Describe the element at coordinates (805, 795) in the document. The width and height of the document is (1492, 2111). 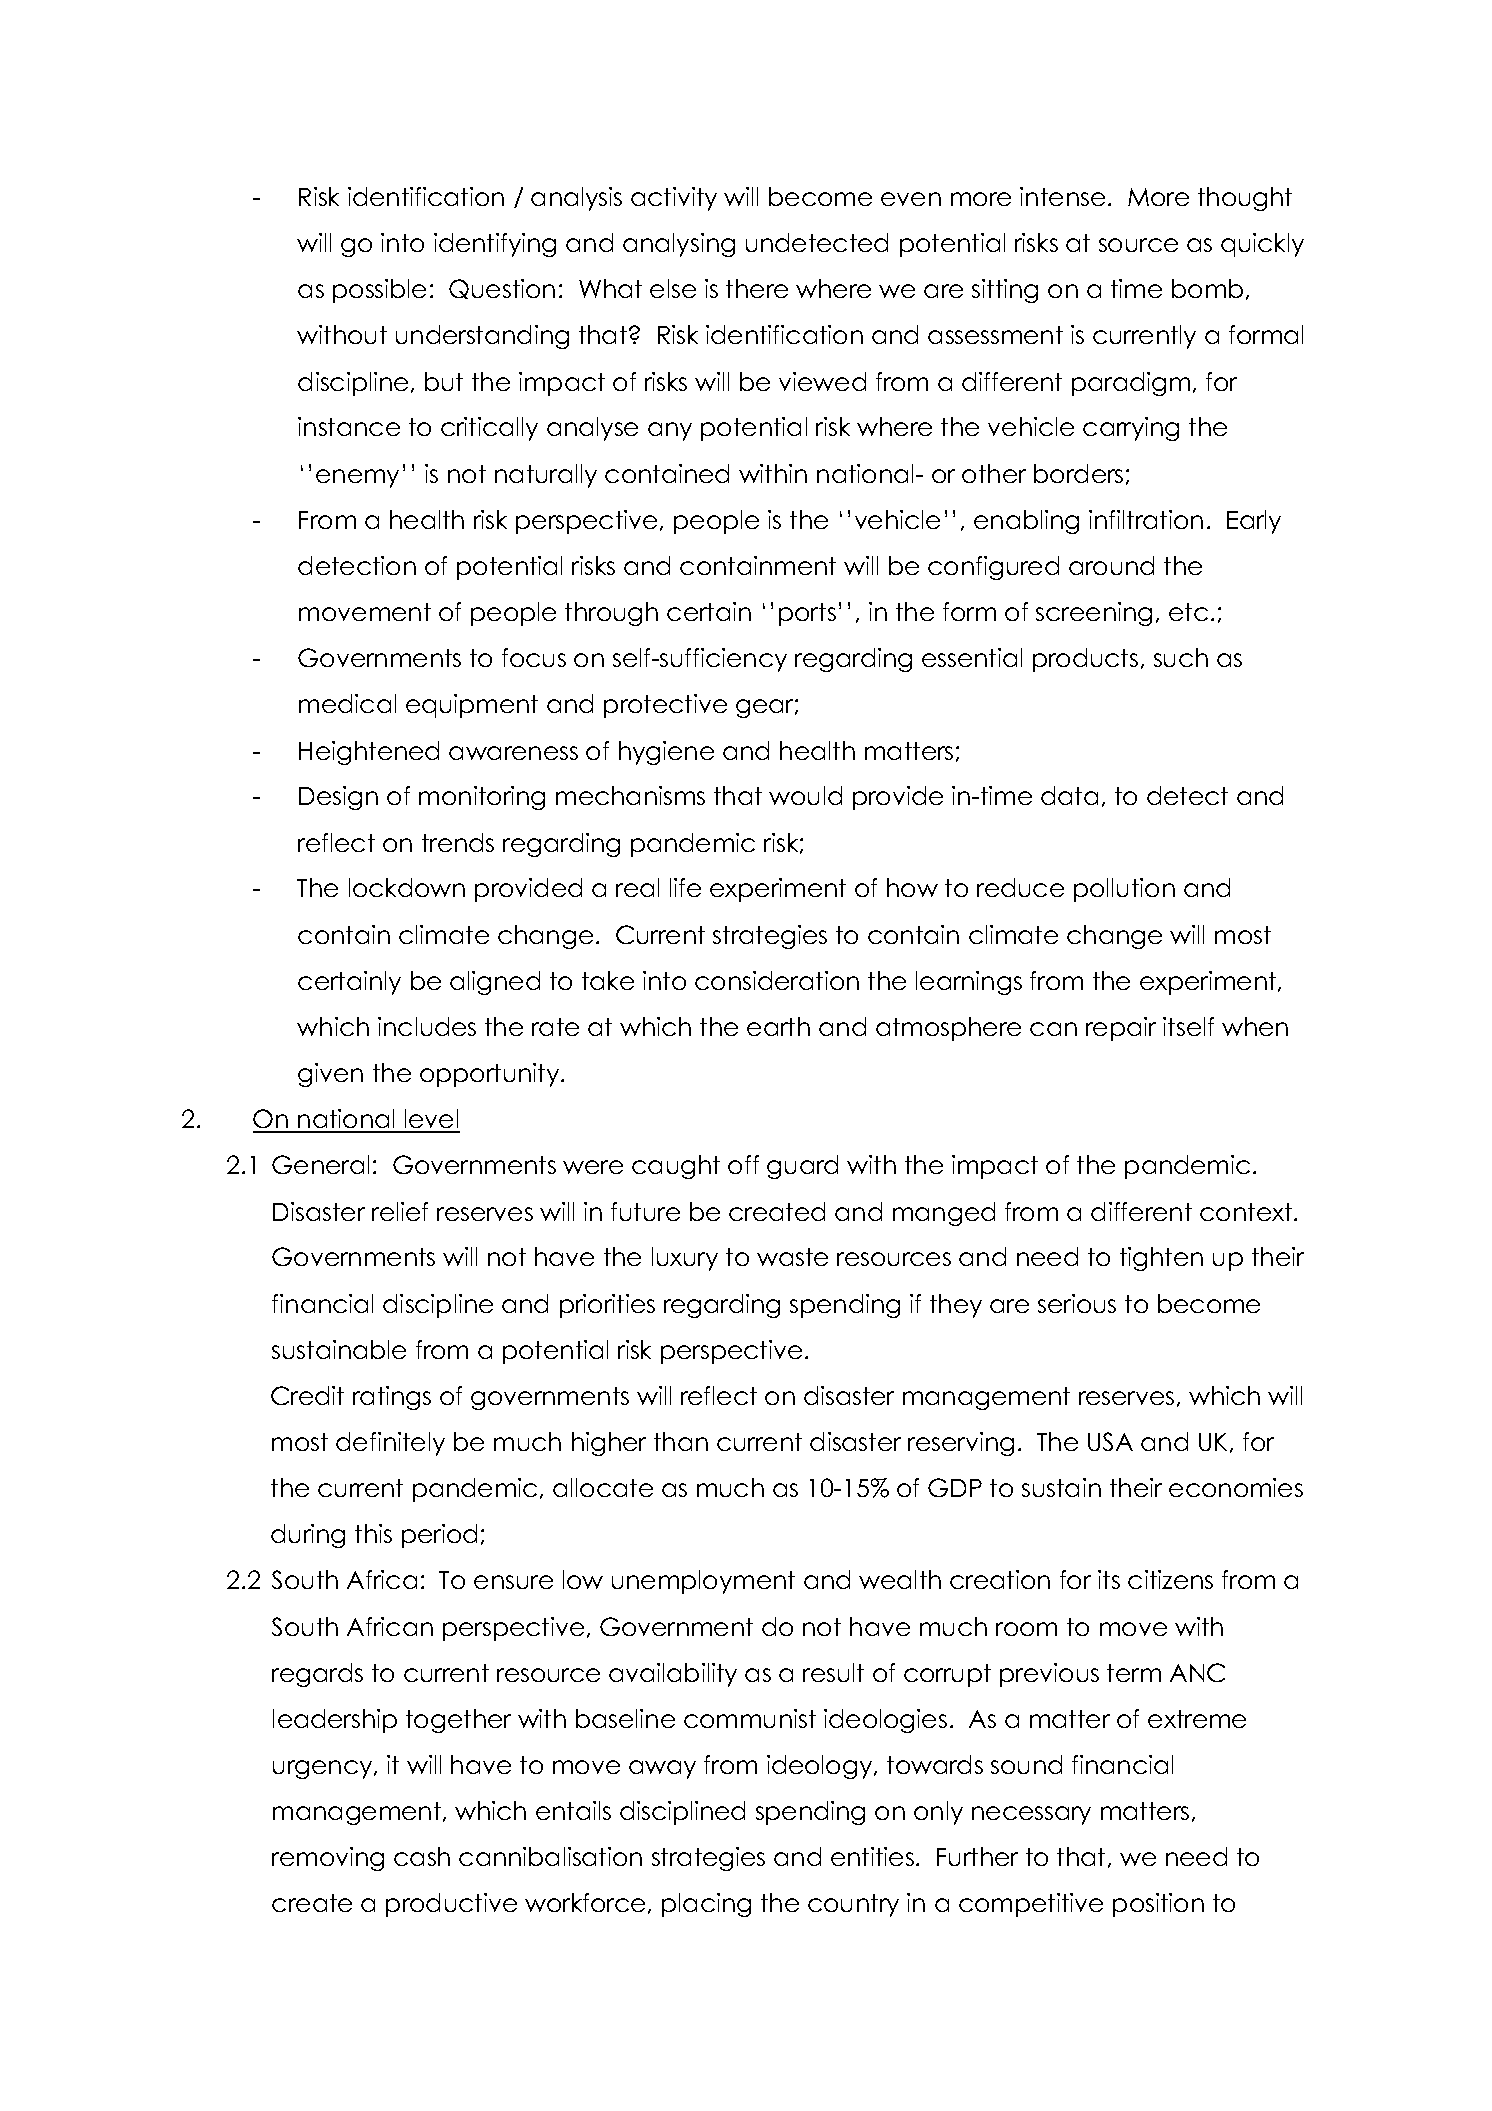
I see `would` at that location.
